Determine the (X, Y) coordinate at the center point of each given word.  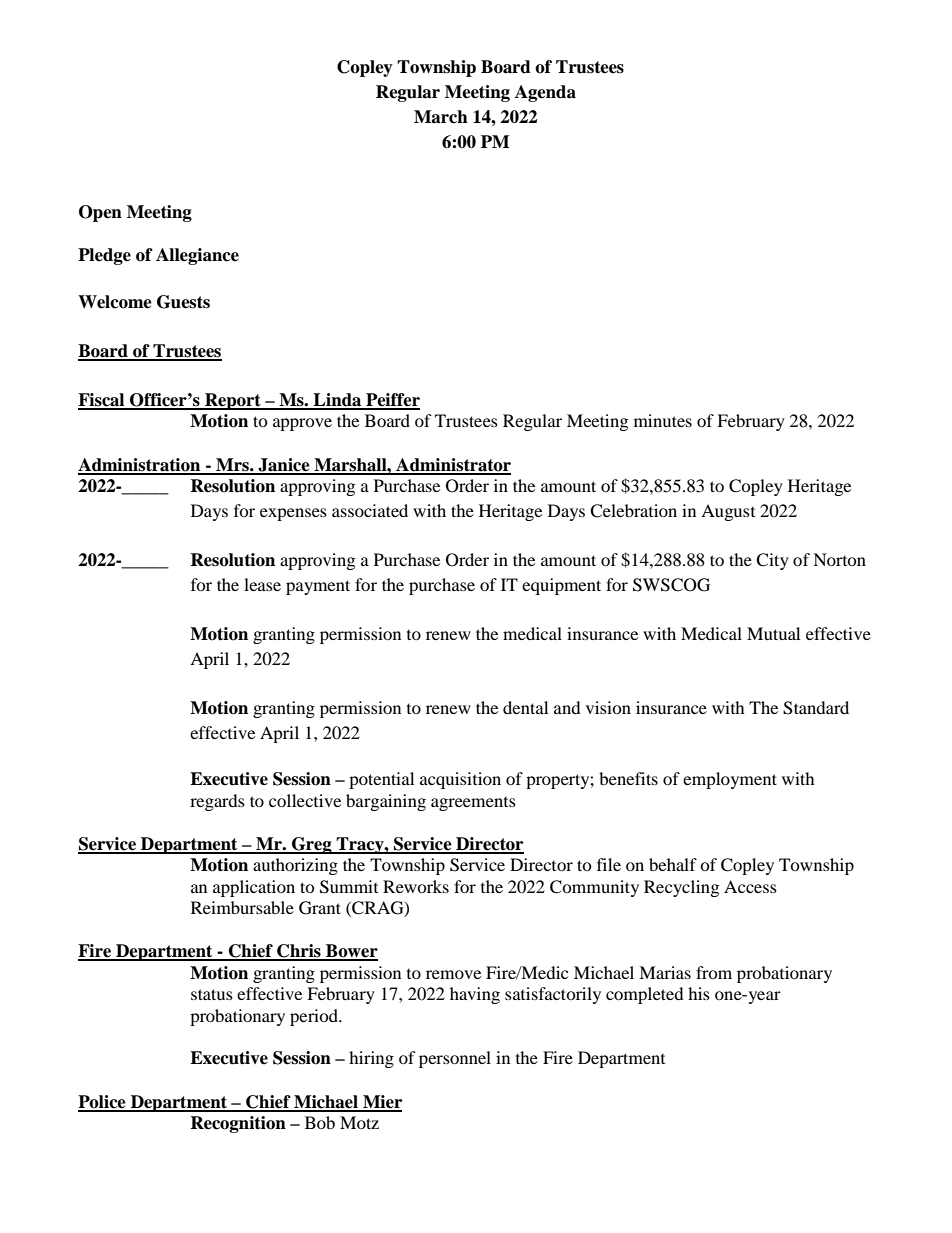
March (441, 117)
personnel (455, 1059)
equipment (561, 586)
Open (100, 213)
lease (262, 584)
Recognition (238, 1124)
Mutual (773, 633)
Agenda (545, 93)
